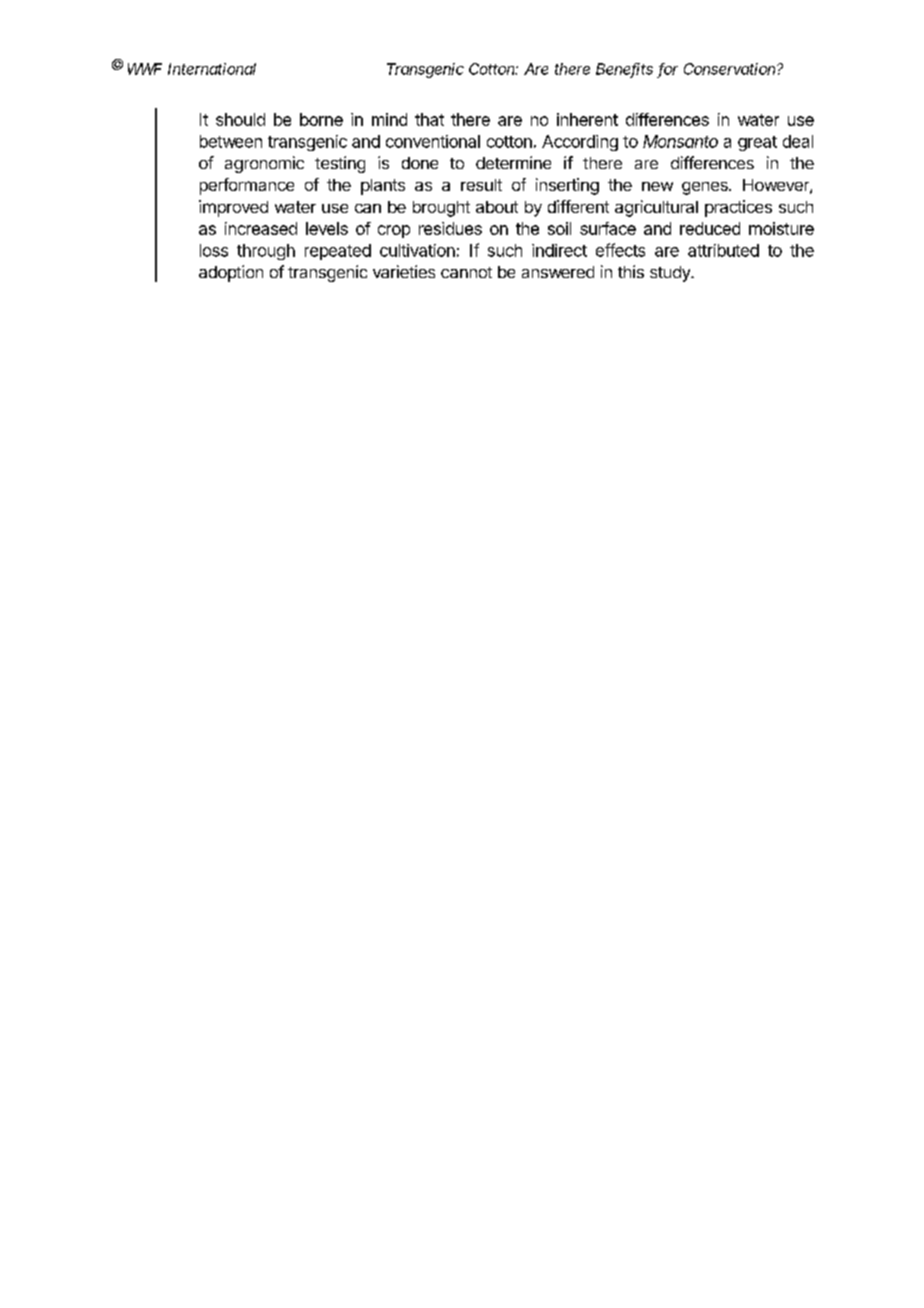 Image resolution: width=924 pixels, height=1308 pixels. What do you see at coordinates (233, 208) in the document?
I see `improved` at bounding box center [233, 208].
